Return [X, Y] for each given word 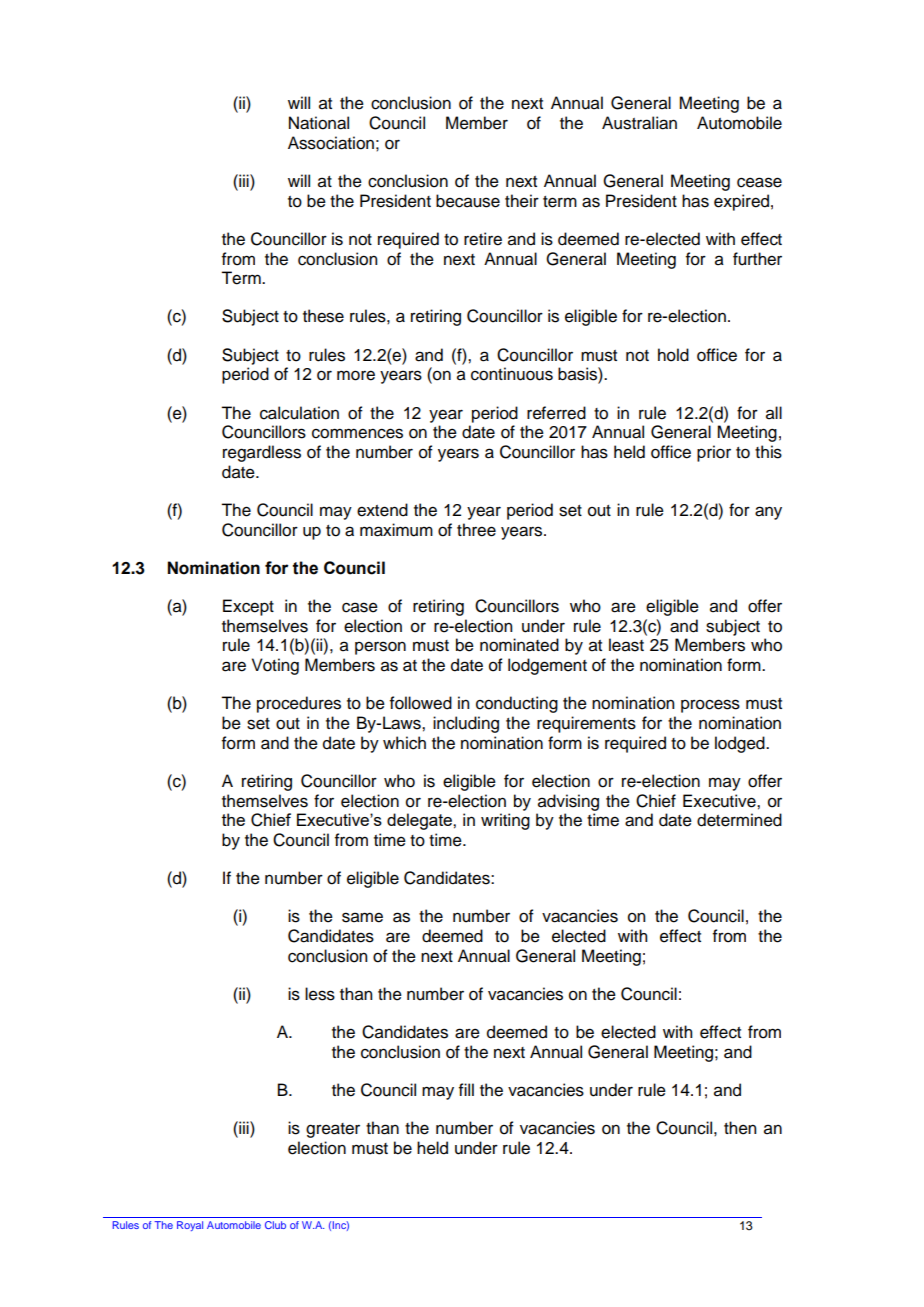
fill [466, 1089]
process [710, 706]
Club [275, 1225]
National [319, 123]
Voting [275, 666]
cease [759, 182]
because [468, 201]
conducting [517, 704]
